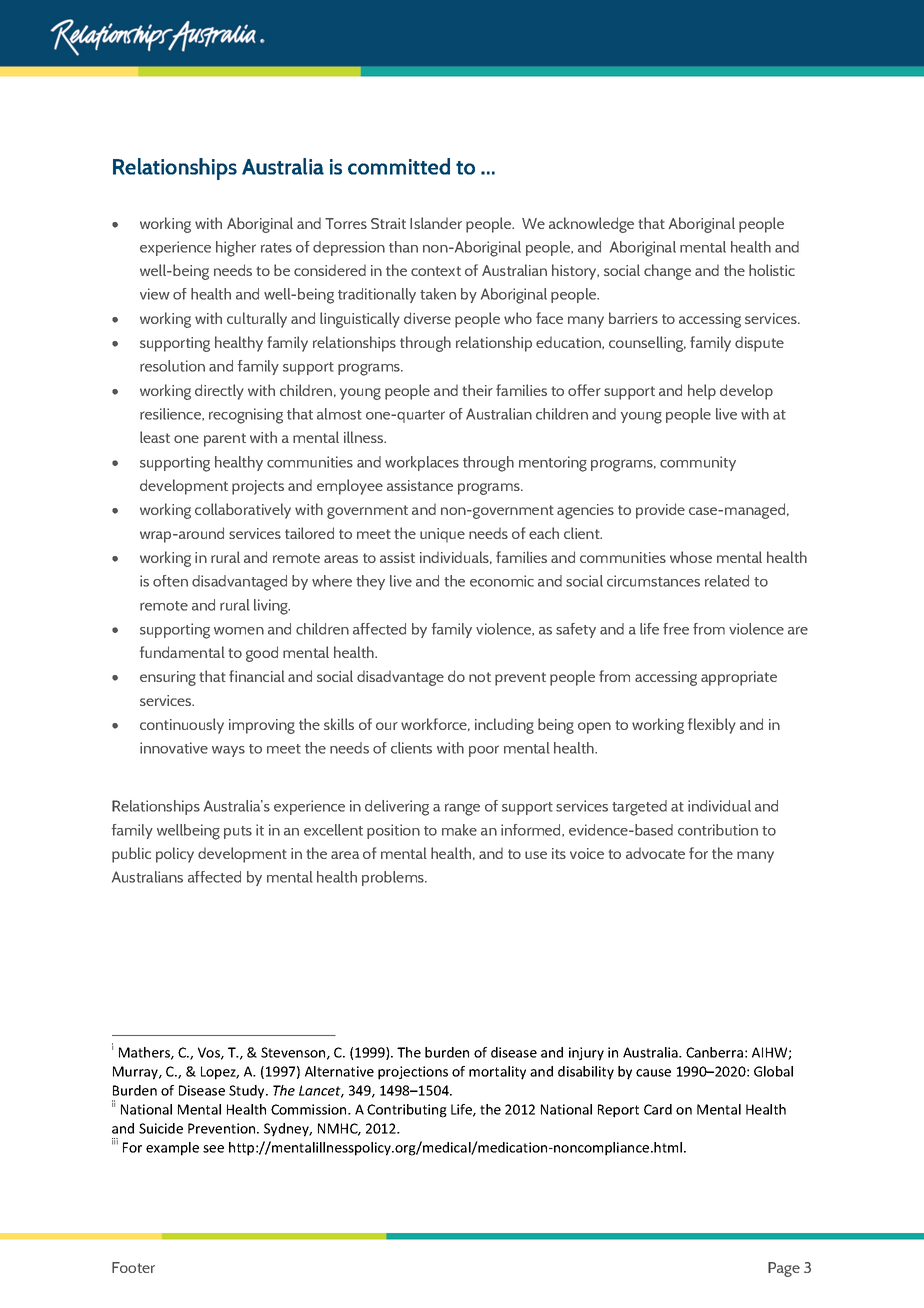 The image size is (924, 1308). Describe the element at coordinates (236, 249) in the screenshot. I see `higher` at that location.
